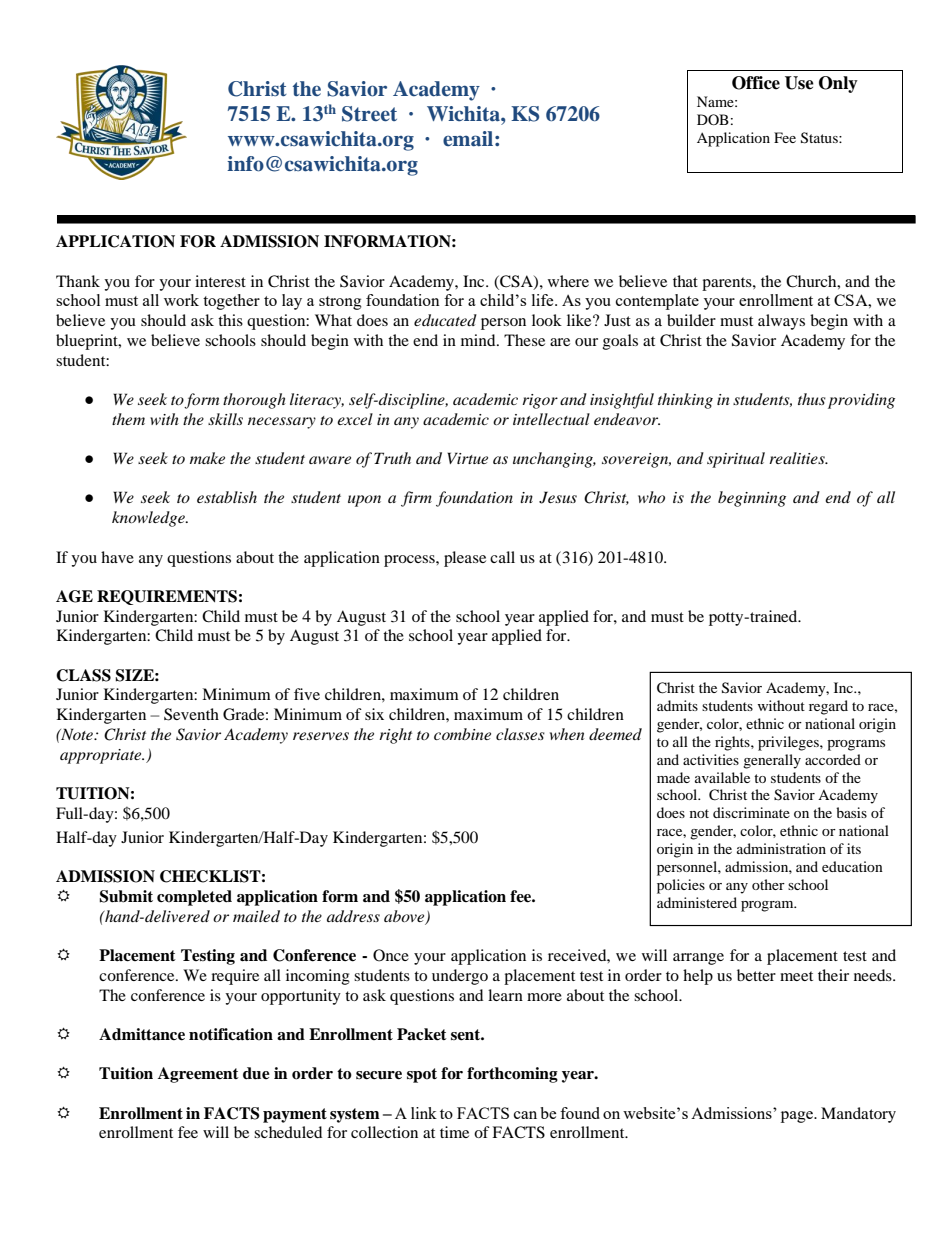  Describe the element at coordinates (462, 734) in the document. I see `combine` at that location.
